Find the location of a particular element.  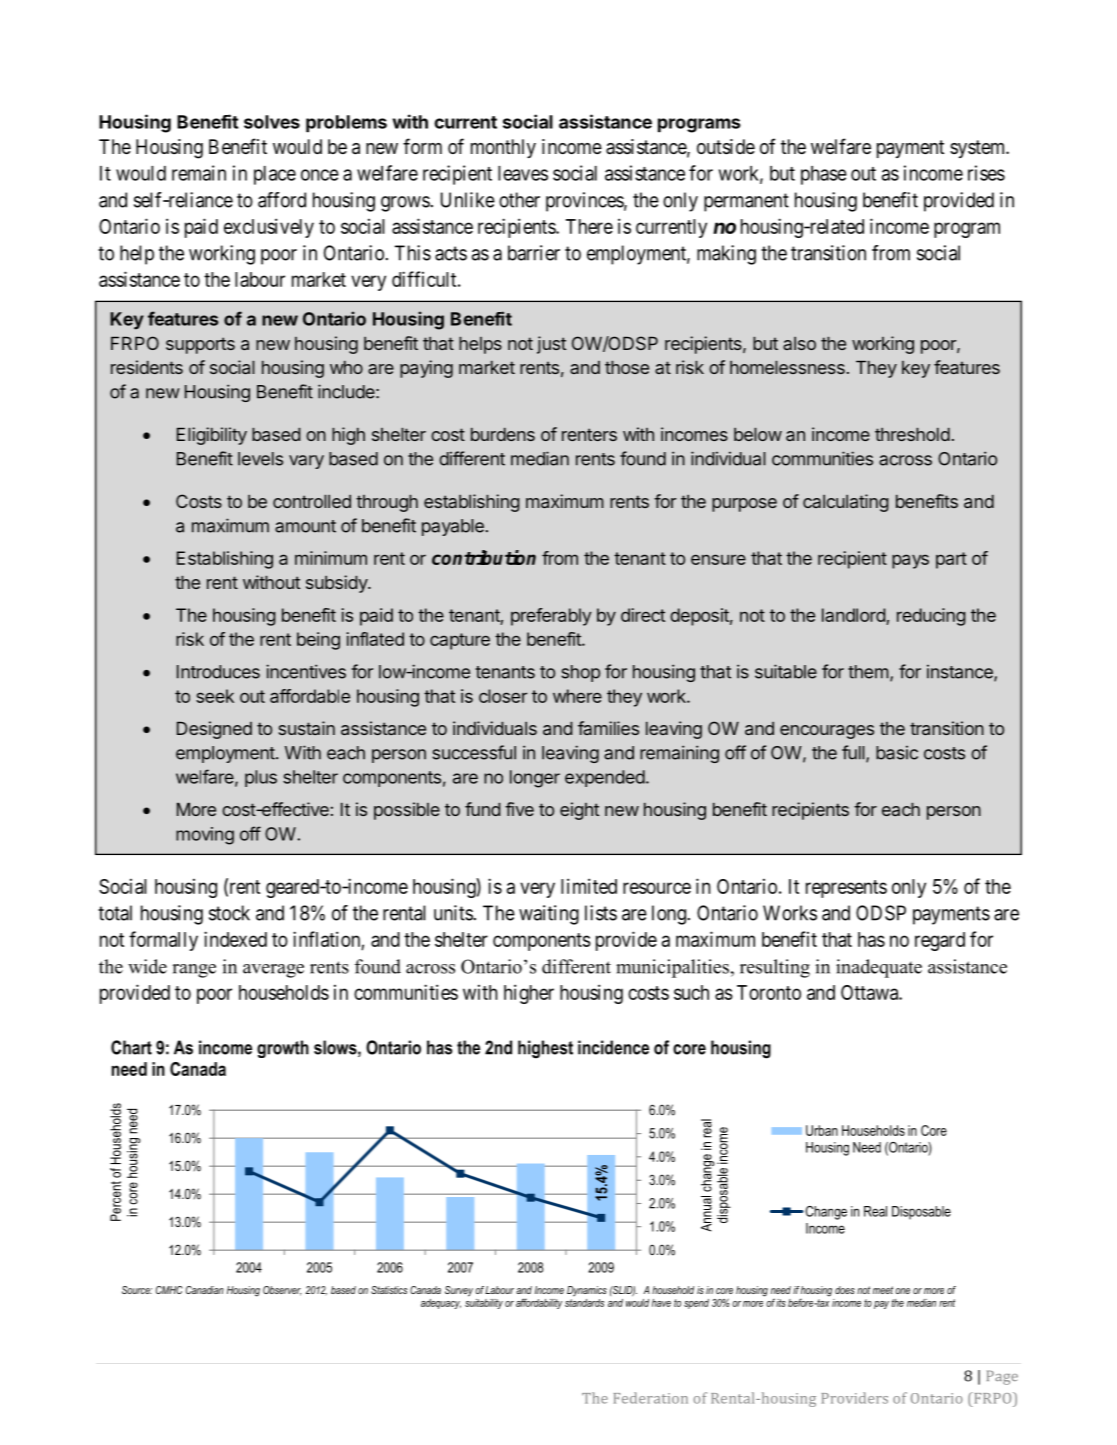

reducing is located at coordinates (931, 617).
